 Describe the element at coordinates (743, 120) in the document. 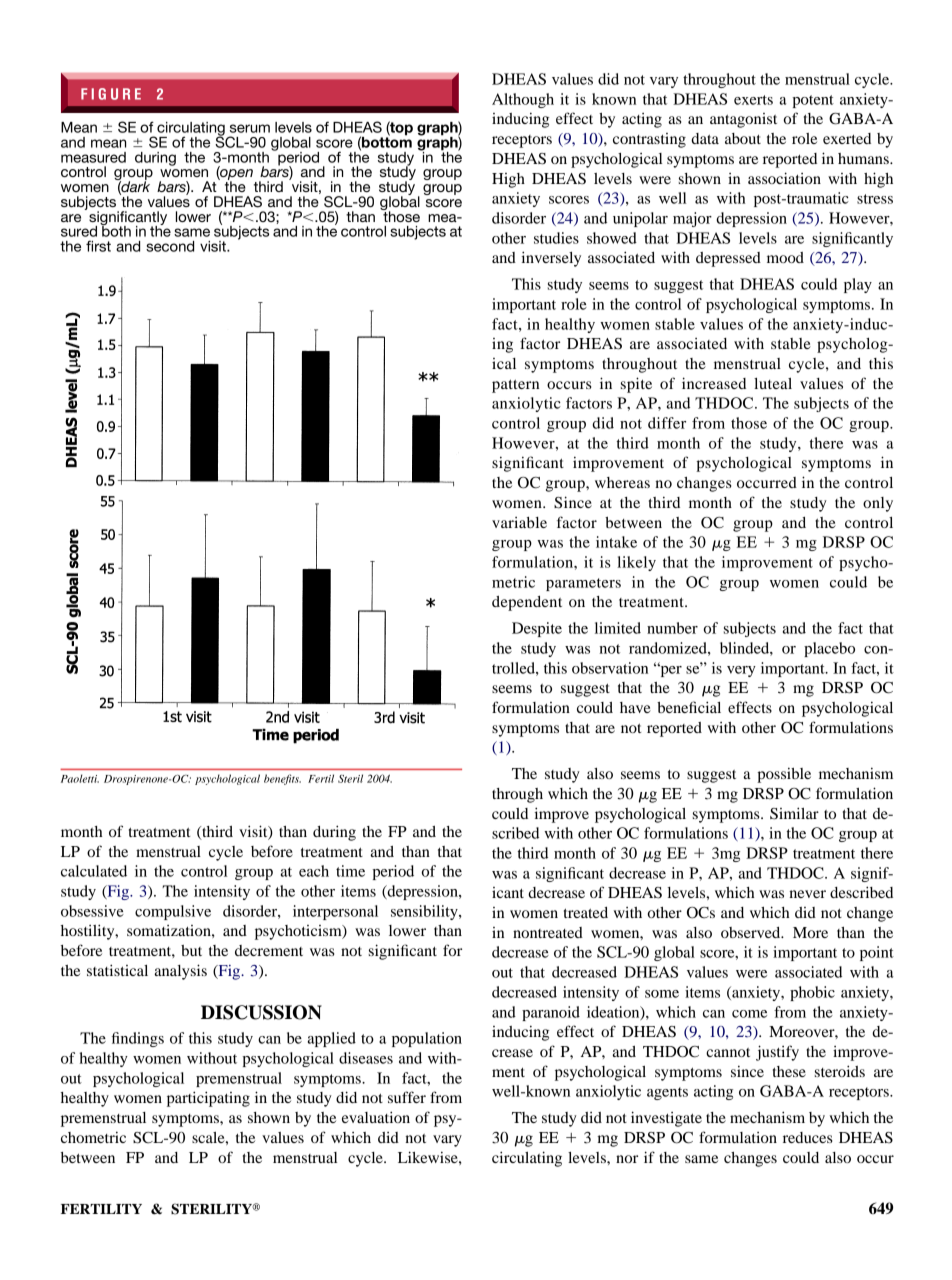

I see `antagonist` at that location.
